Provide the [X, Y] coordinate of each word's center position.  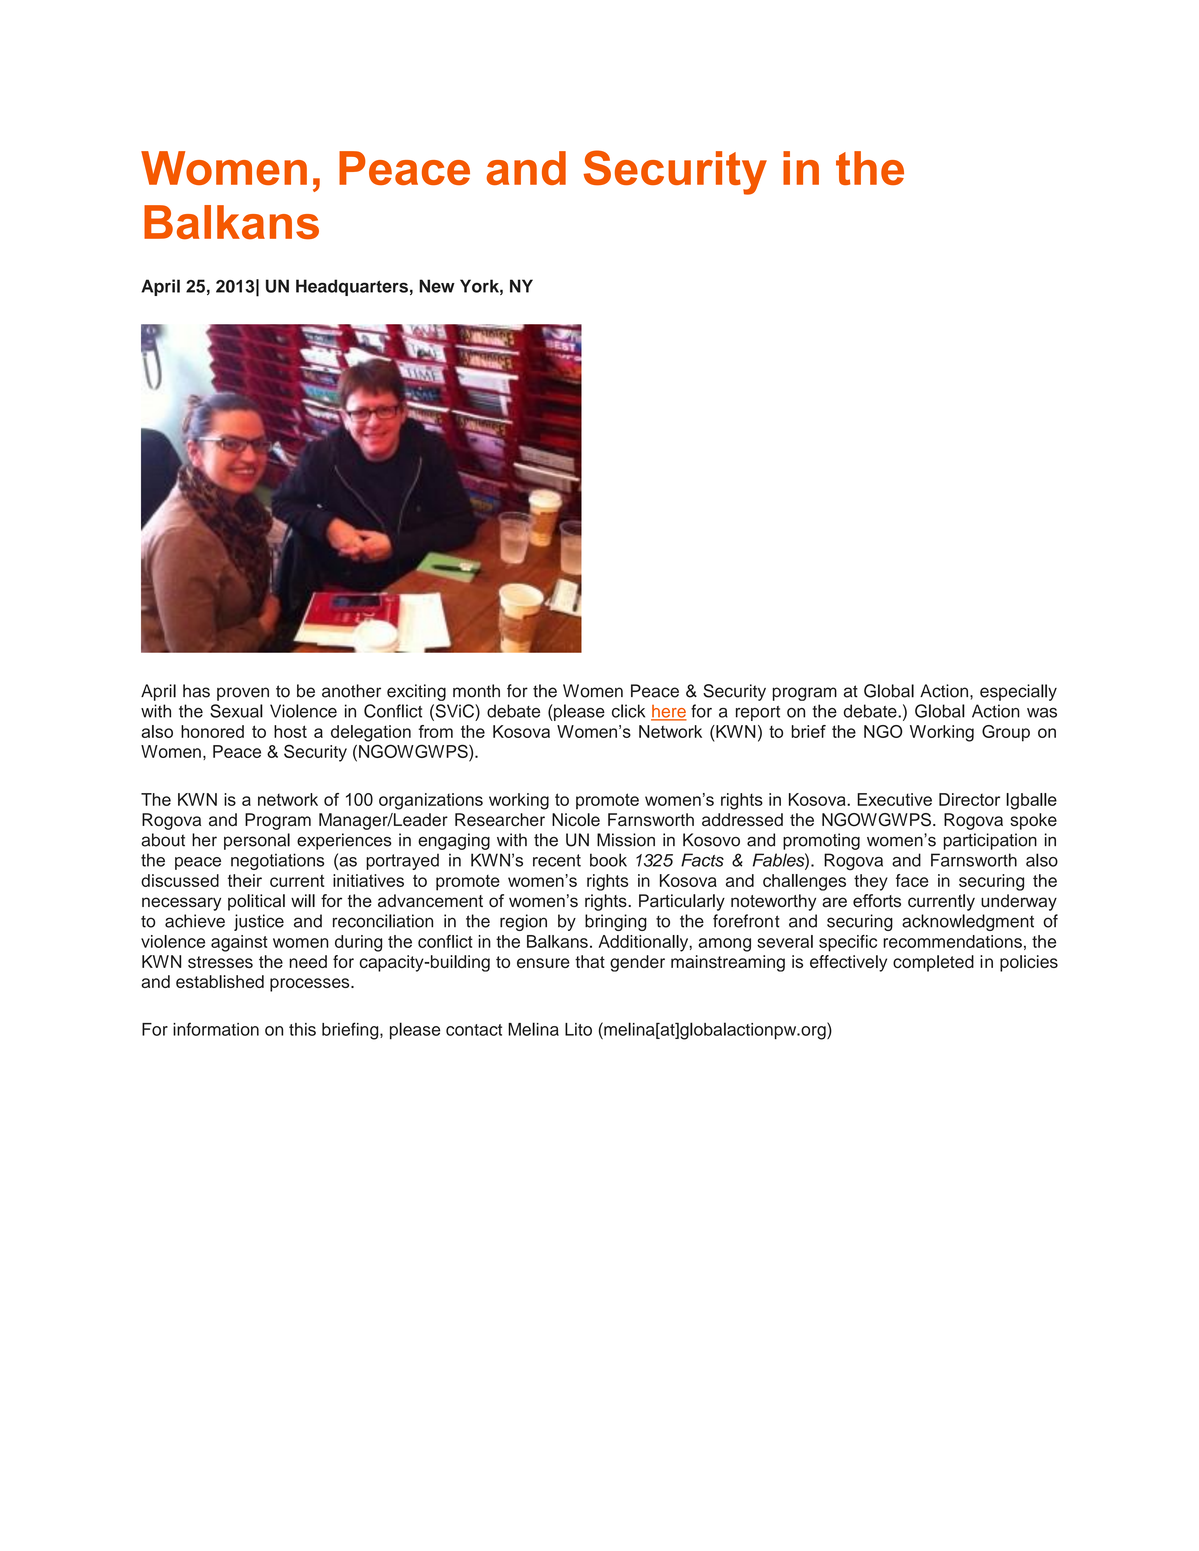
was [1042, 713]
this [302, 1029]
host [290, 731]
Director [969, 799]
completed [933, 963]
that [590, 961]
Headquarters [352, 287]
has [196, 691]
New [437, 286]
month [476, 691]
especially [1018, 692]
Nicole [576, 820]
